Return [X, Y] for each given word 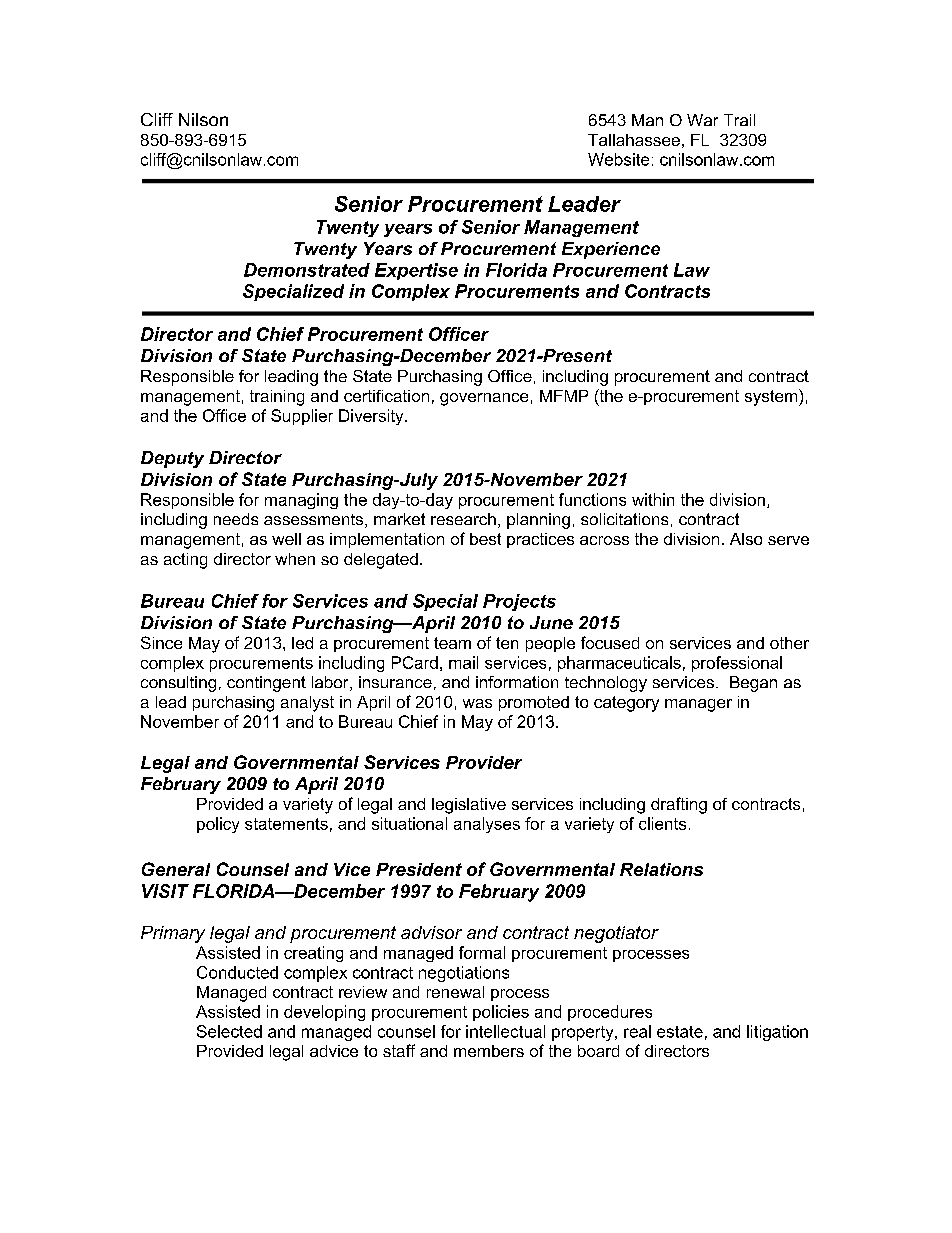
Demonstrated [307, 270]
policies [501, 1013]
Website [618, 159]
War [702, 120]
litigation [777, 1033]
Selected [229, 1031]
